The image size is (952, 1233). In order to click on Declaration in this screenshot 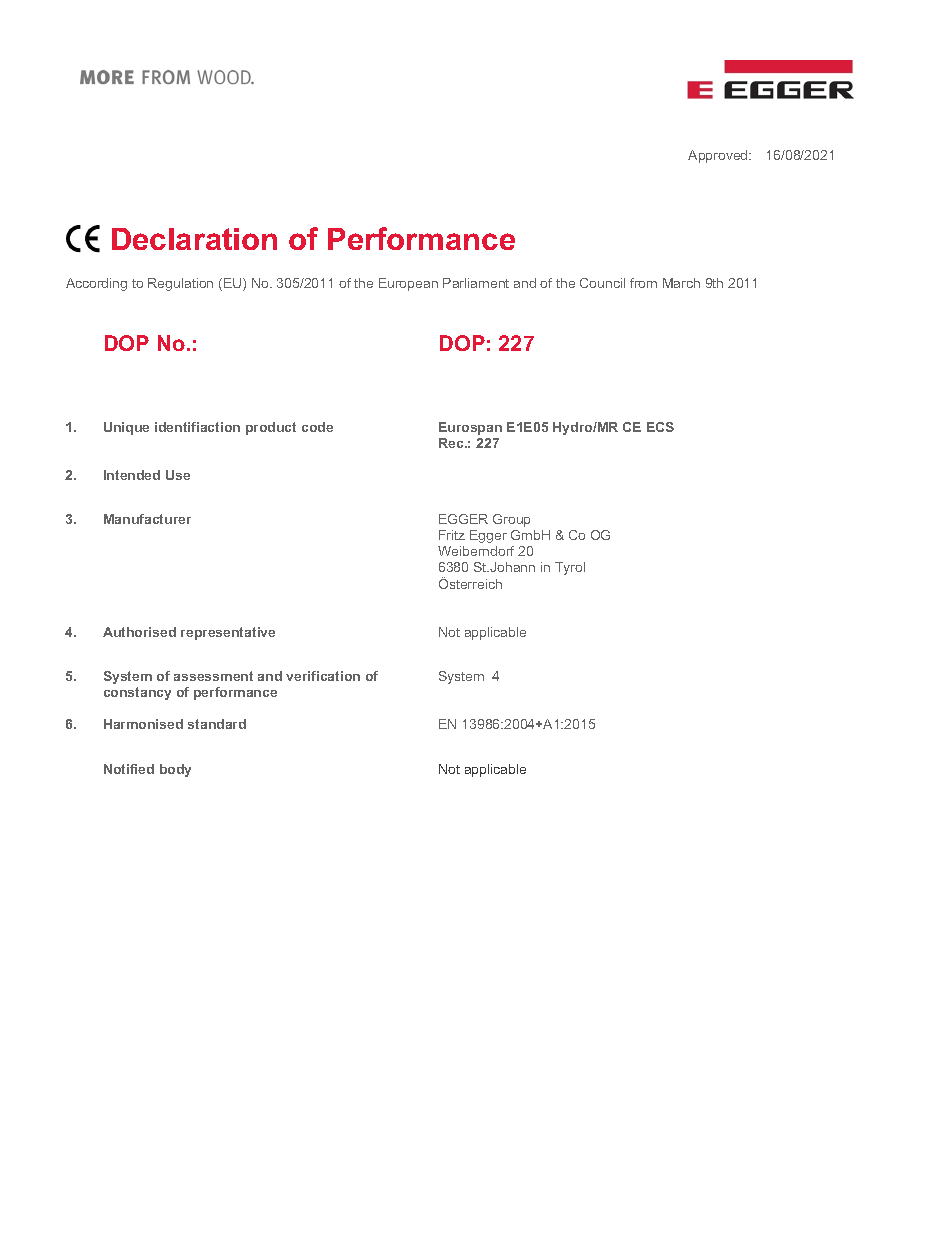, I will do `click(194, 239)`.
